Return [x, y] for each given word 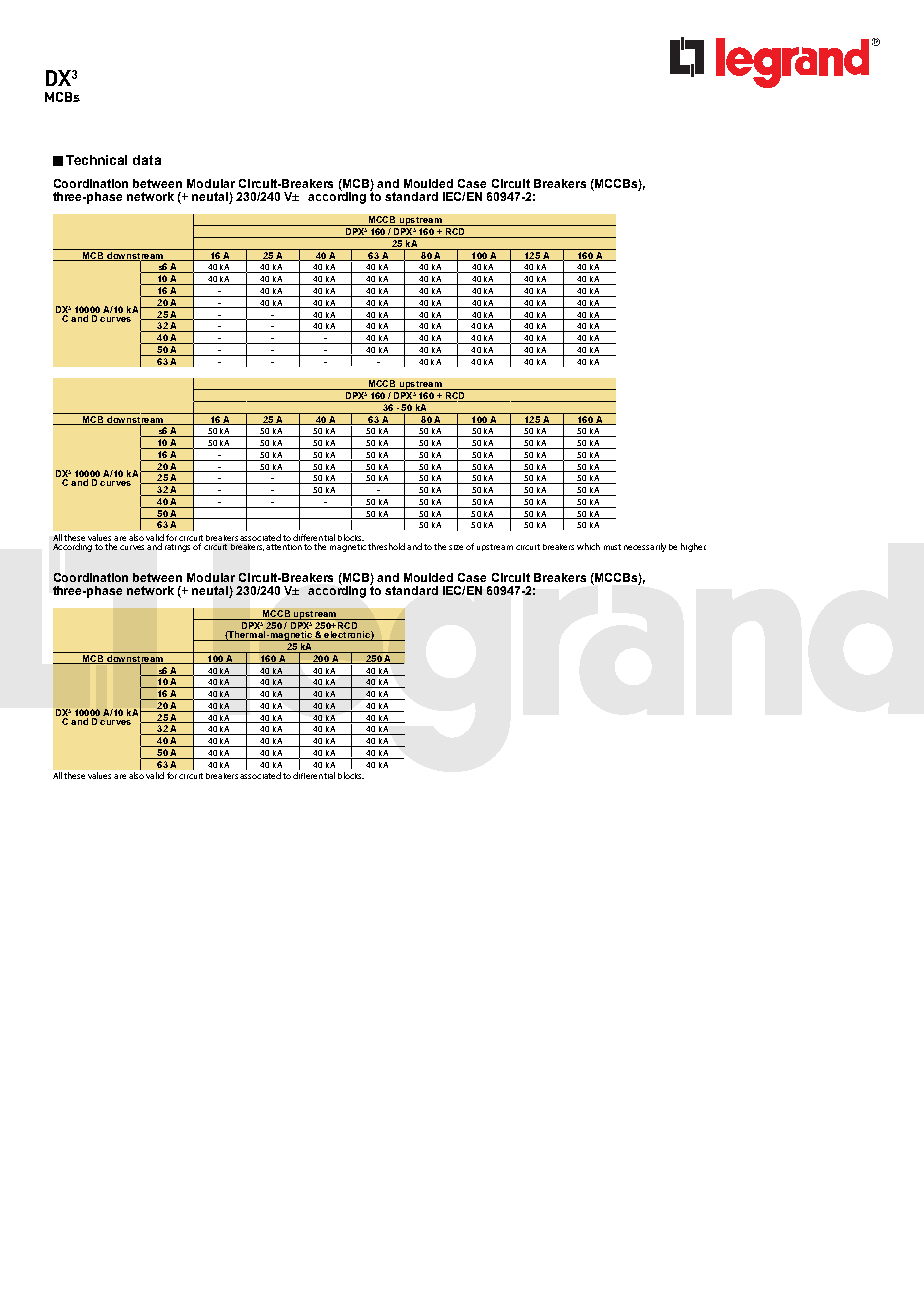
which [588, 546]
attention [284, 547]
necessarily [645, 547]
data [147, 160]
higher [693, 547]
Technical [96, 160]
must [612, 547]
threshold [386, 546]
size [456, 547]
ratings [177, 548]
